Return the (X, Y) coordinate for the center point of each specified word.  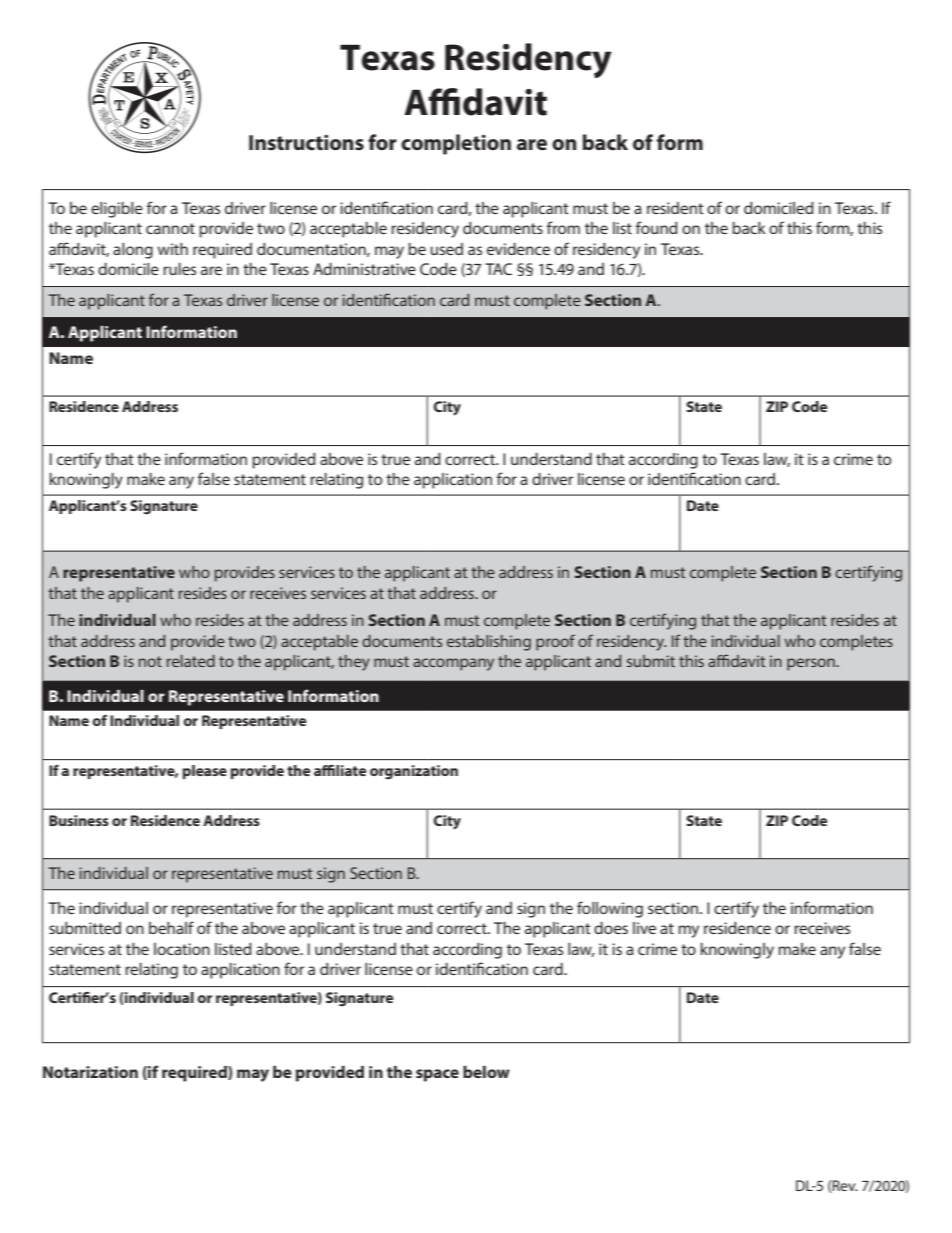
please (205, 772)
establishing (489, 643)
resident (675, 208)
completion (456, 144)
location (182, 949)
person (812, 664)
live (644, 928)
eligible (117, 210)
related (191, 661)
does (611, 928)
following (610, 909)
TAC (498, 269)
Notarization (90, 1072)
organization (414, 772)
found (657, 227)
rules (179, 269)
